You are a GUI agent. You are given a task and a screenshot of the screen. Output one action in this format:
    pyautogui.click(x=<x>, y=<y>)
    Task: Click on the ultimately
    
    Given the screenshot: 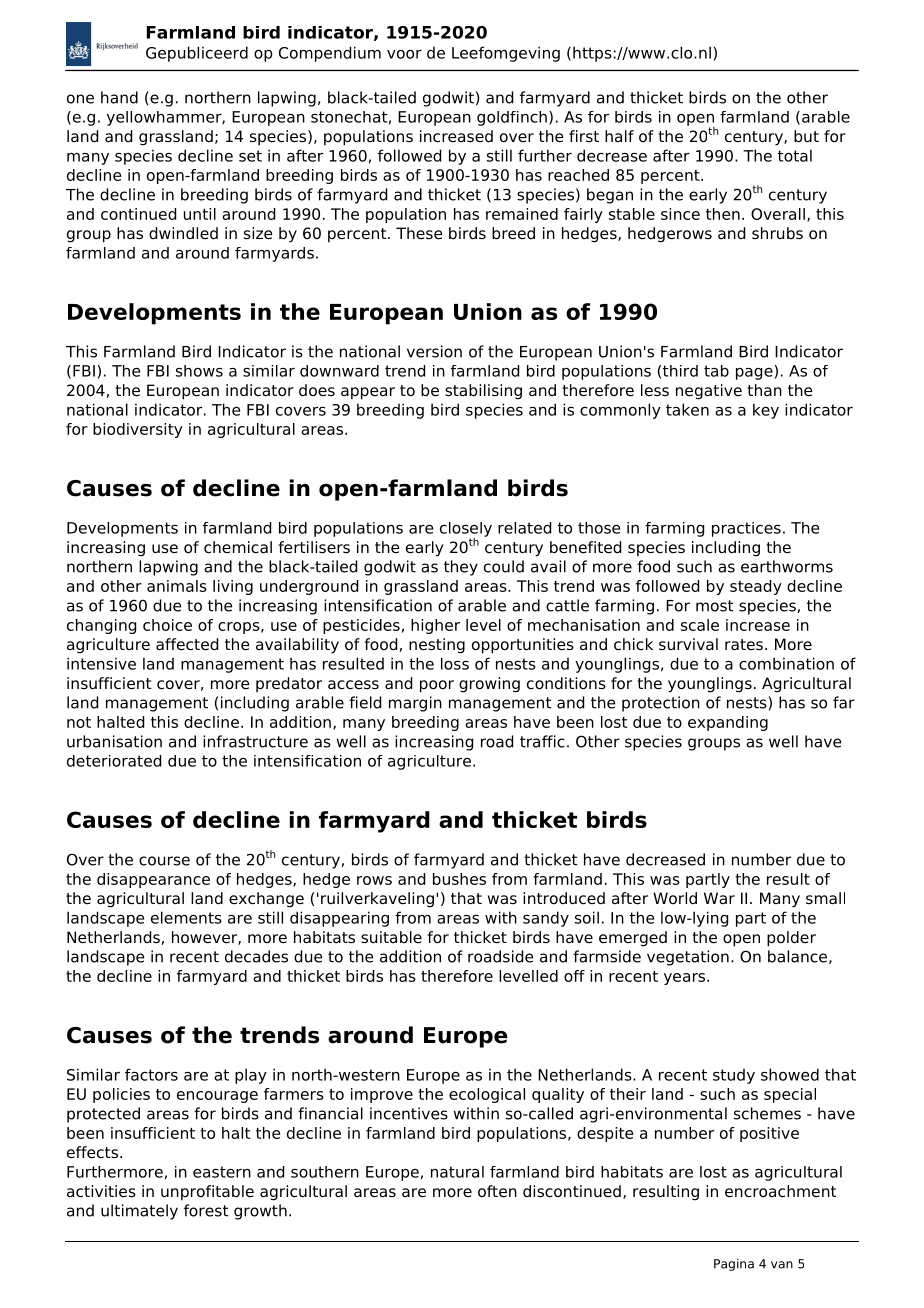 What is the action you would take?
    pyautogui.click(x=139, y=1212)
